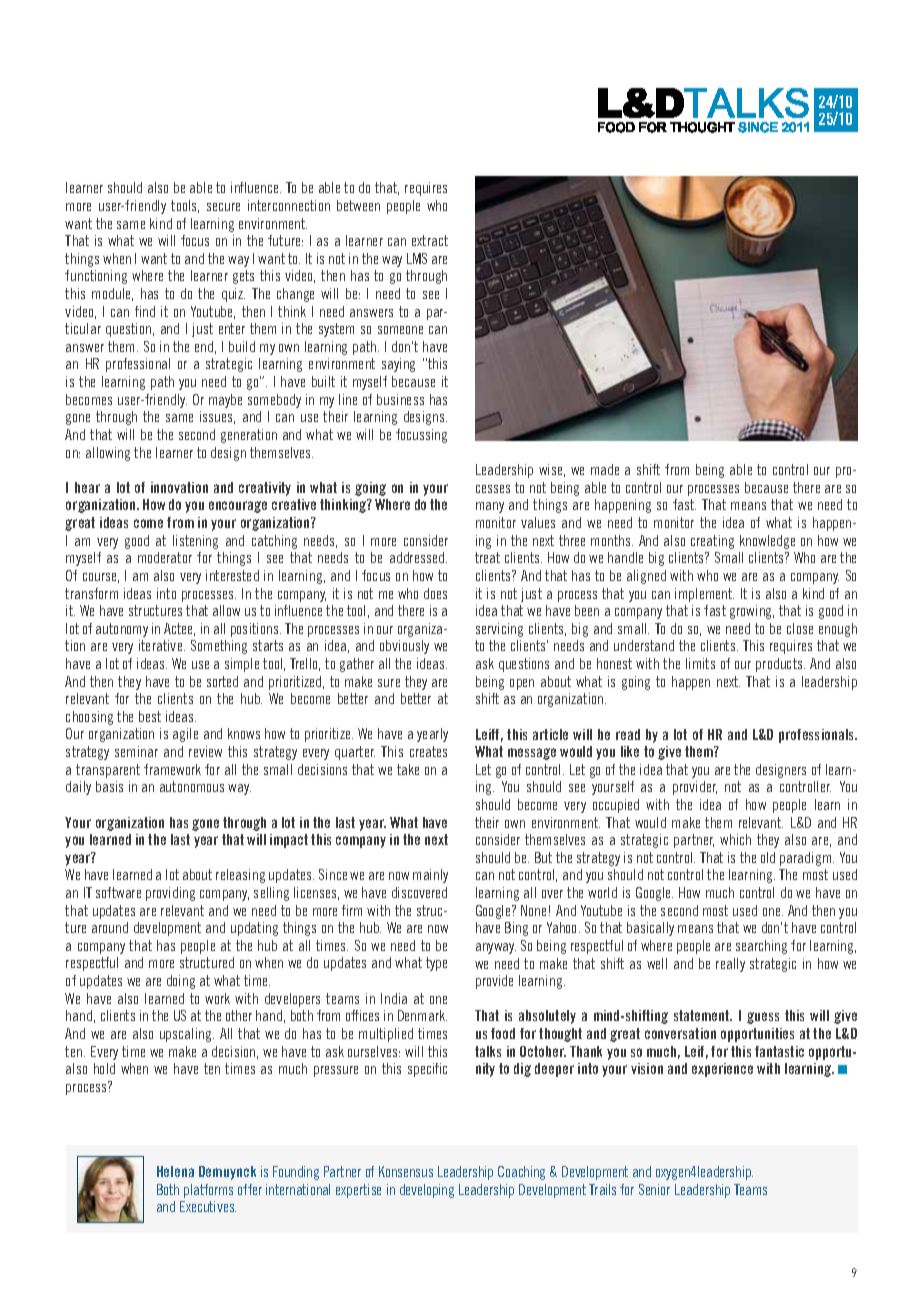  Describe the element at coordinates (780, 665) in the screenshot. I see `products` at that location.
